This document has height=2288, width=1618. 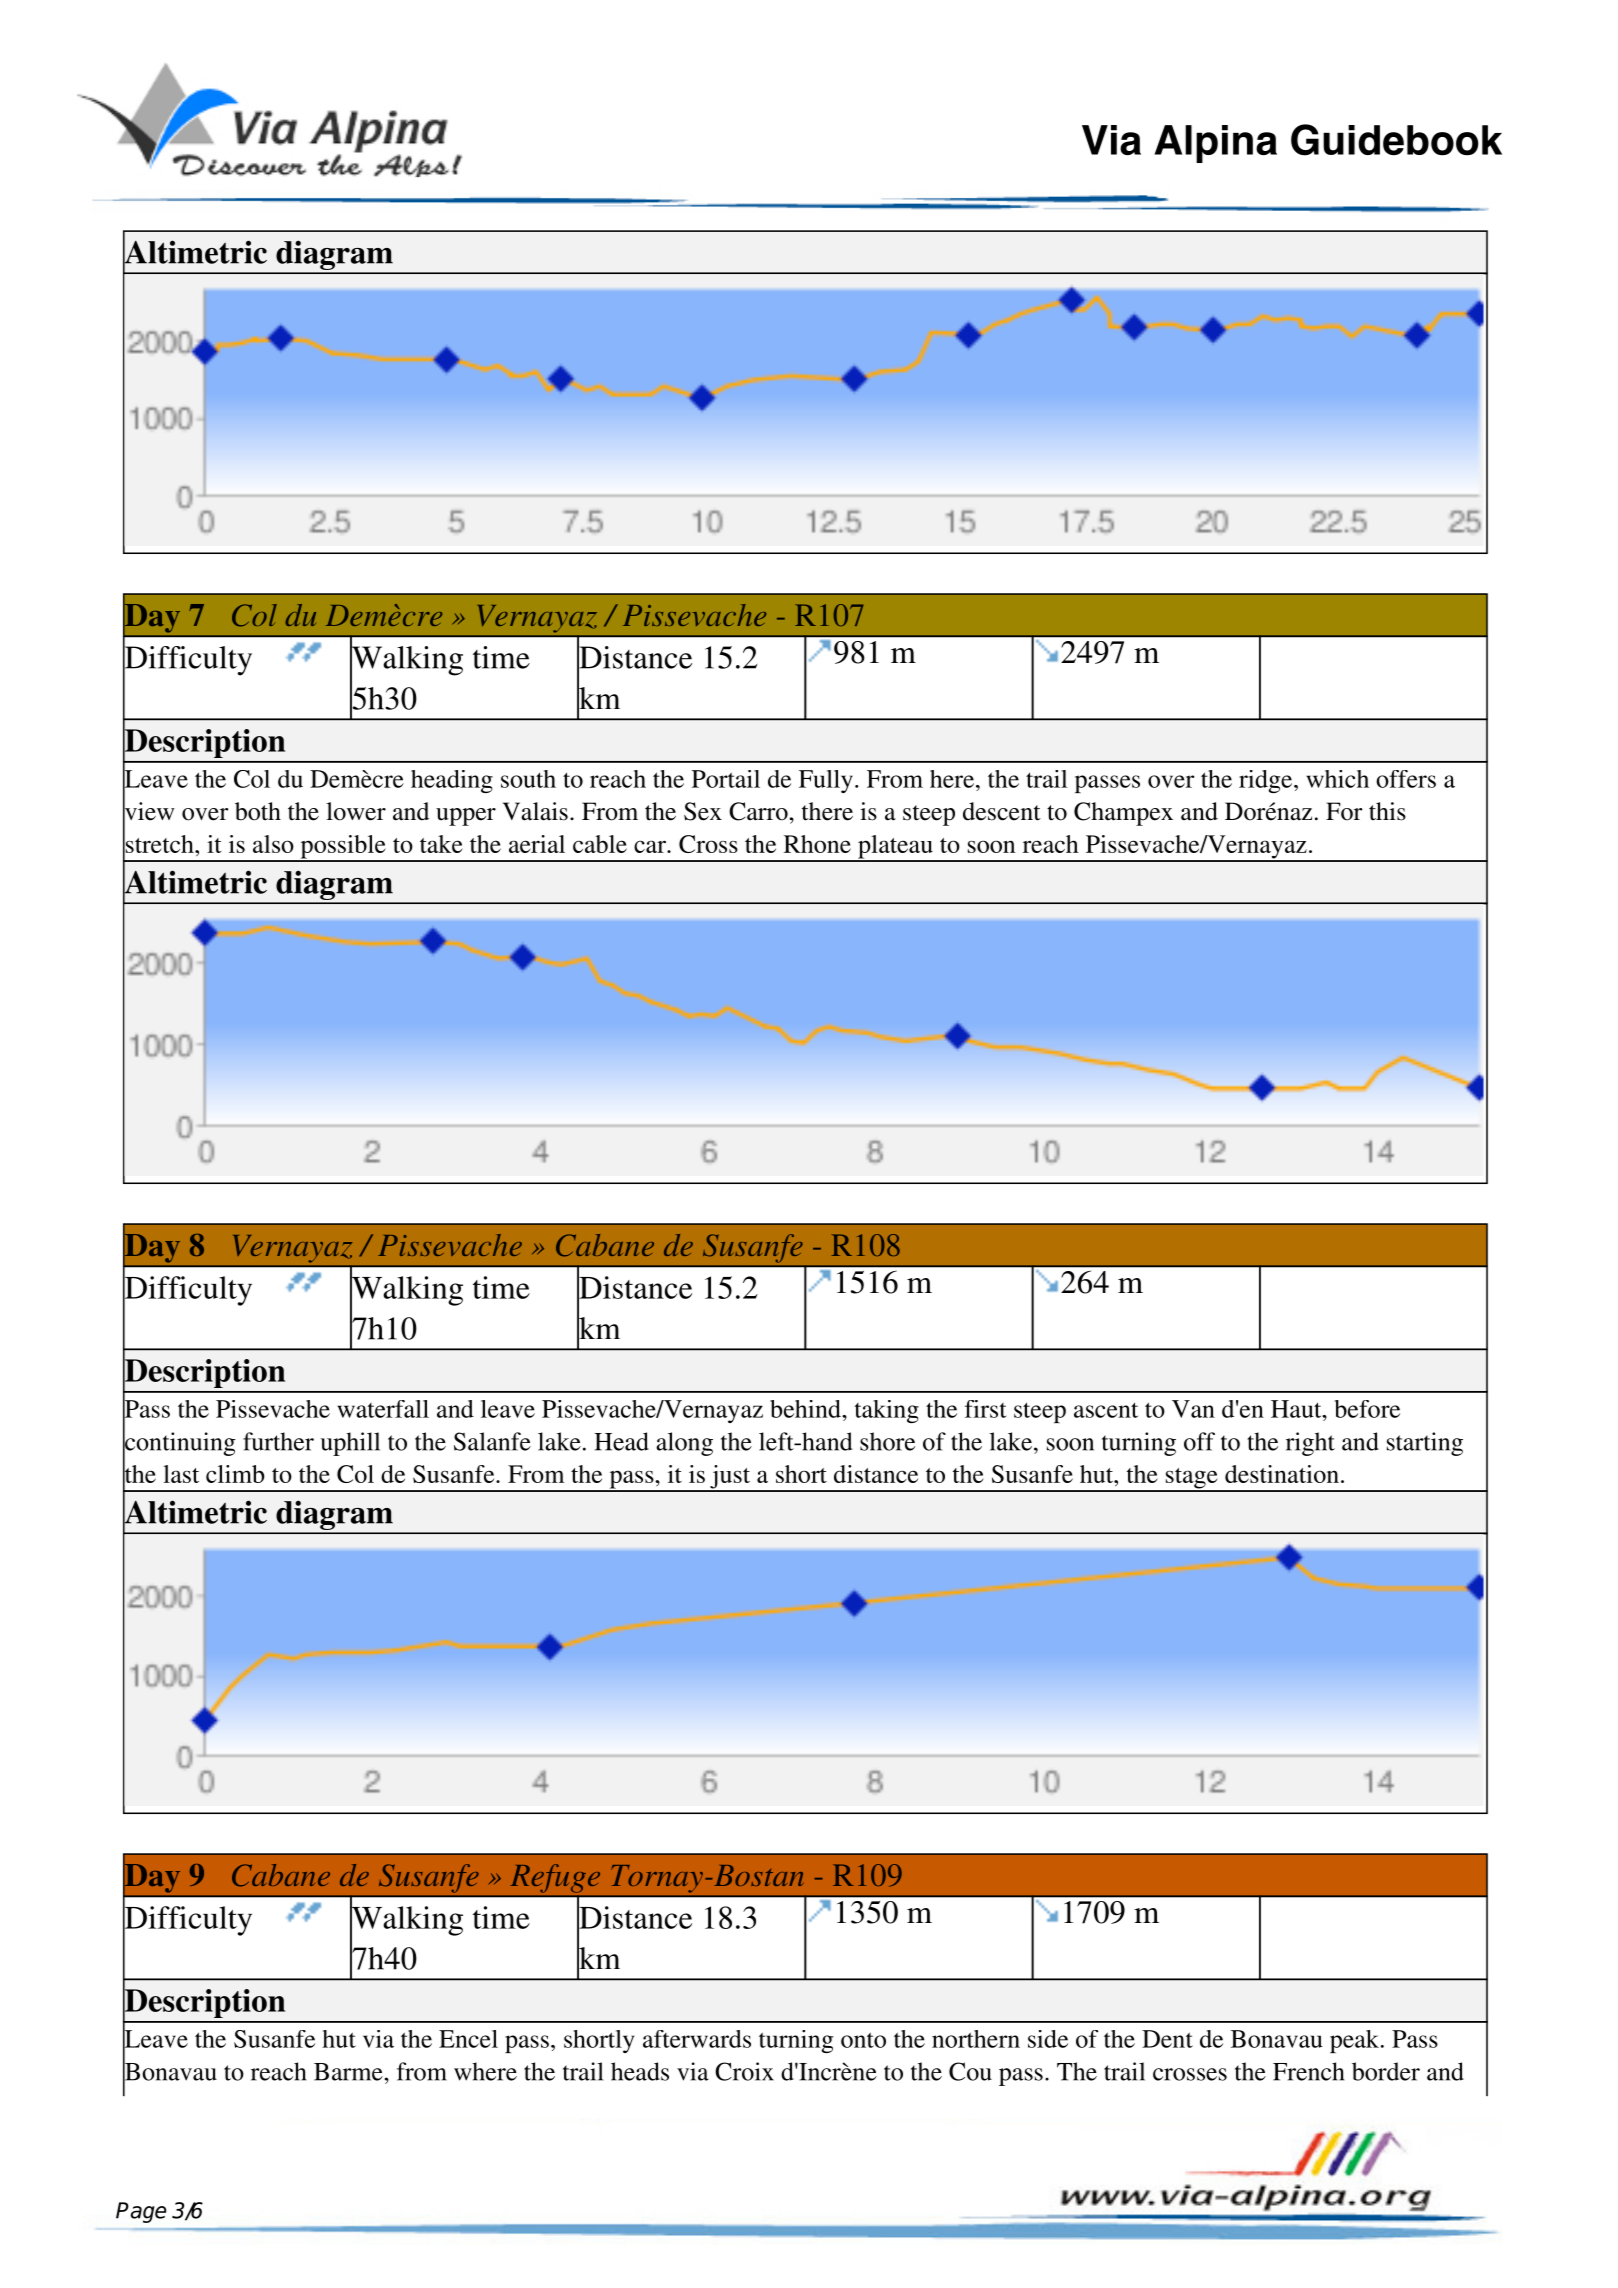 I want to click on south, so click(x=528, y=779).
